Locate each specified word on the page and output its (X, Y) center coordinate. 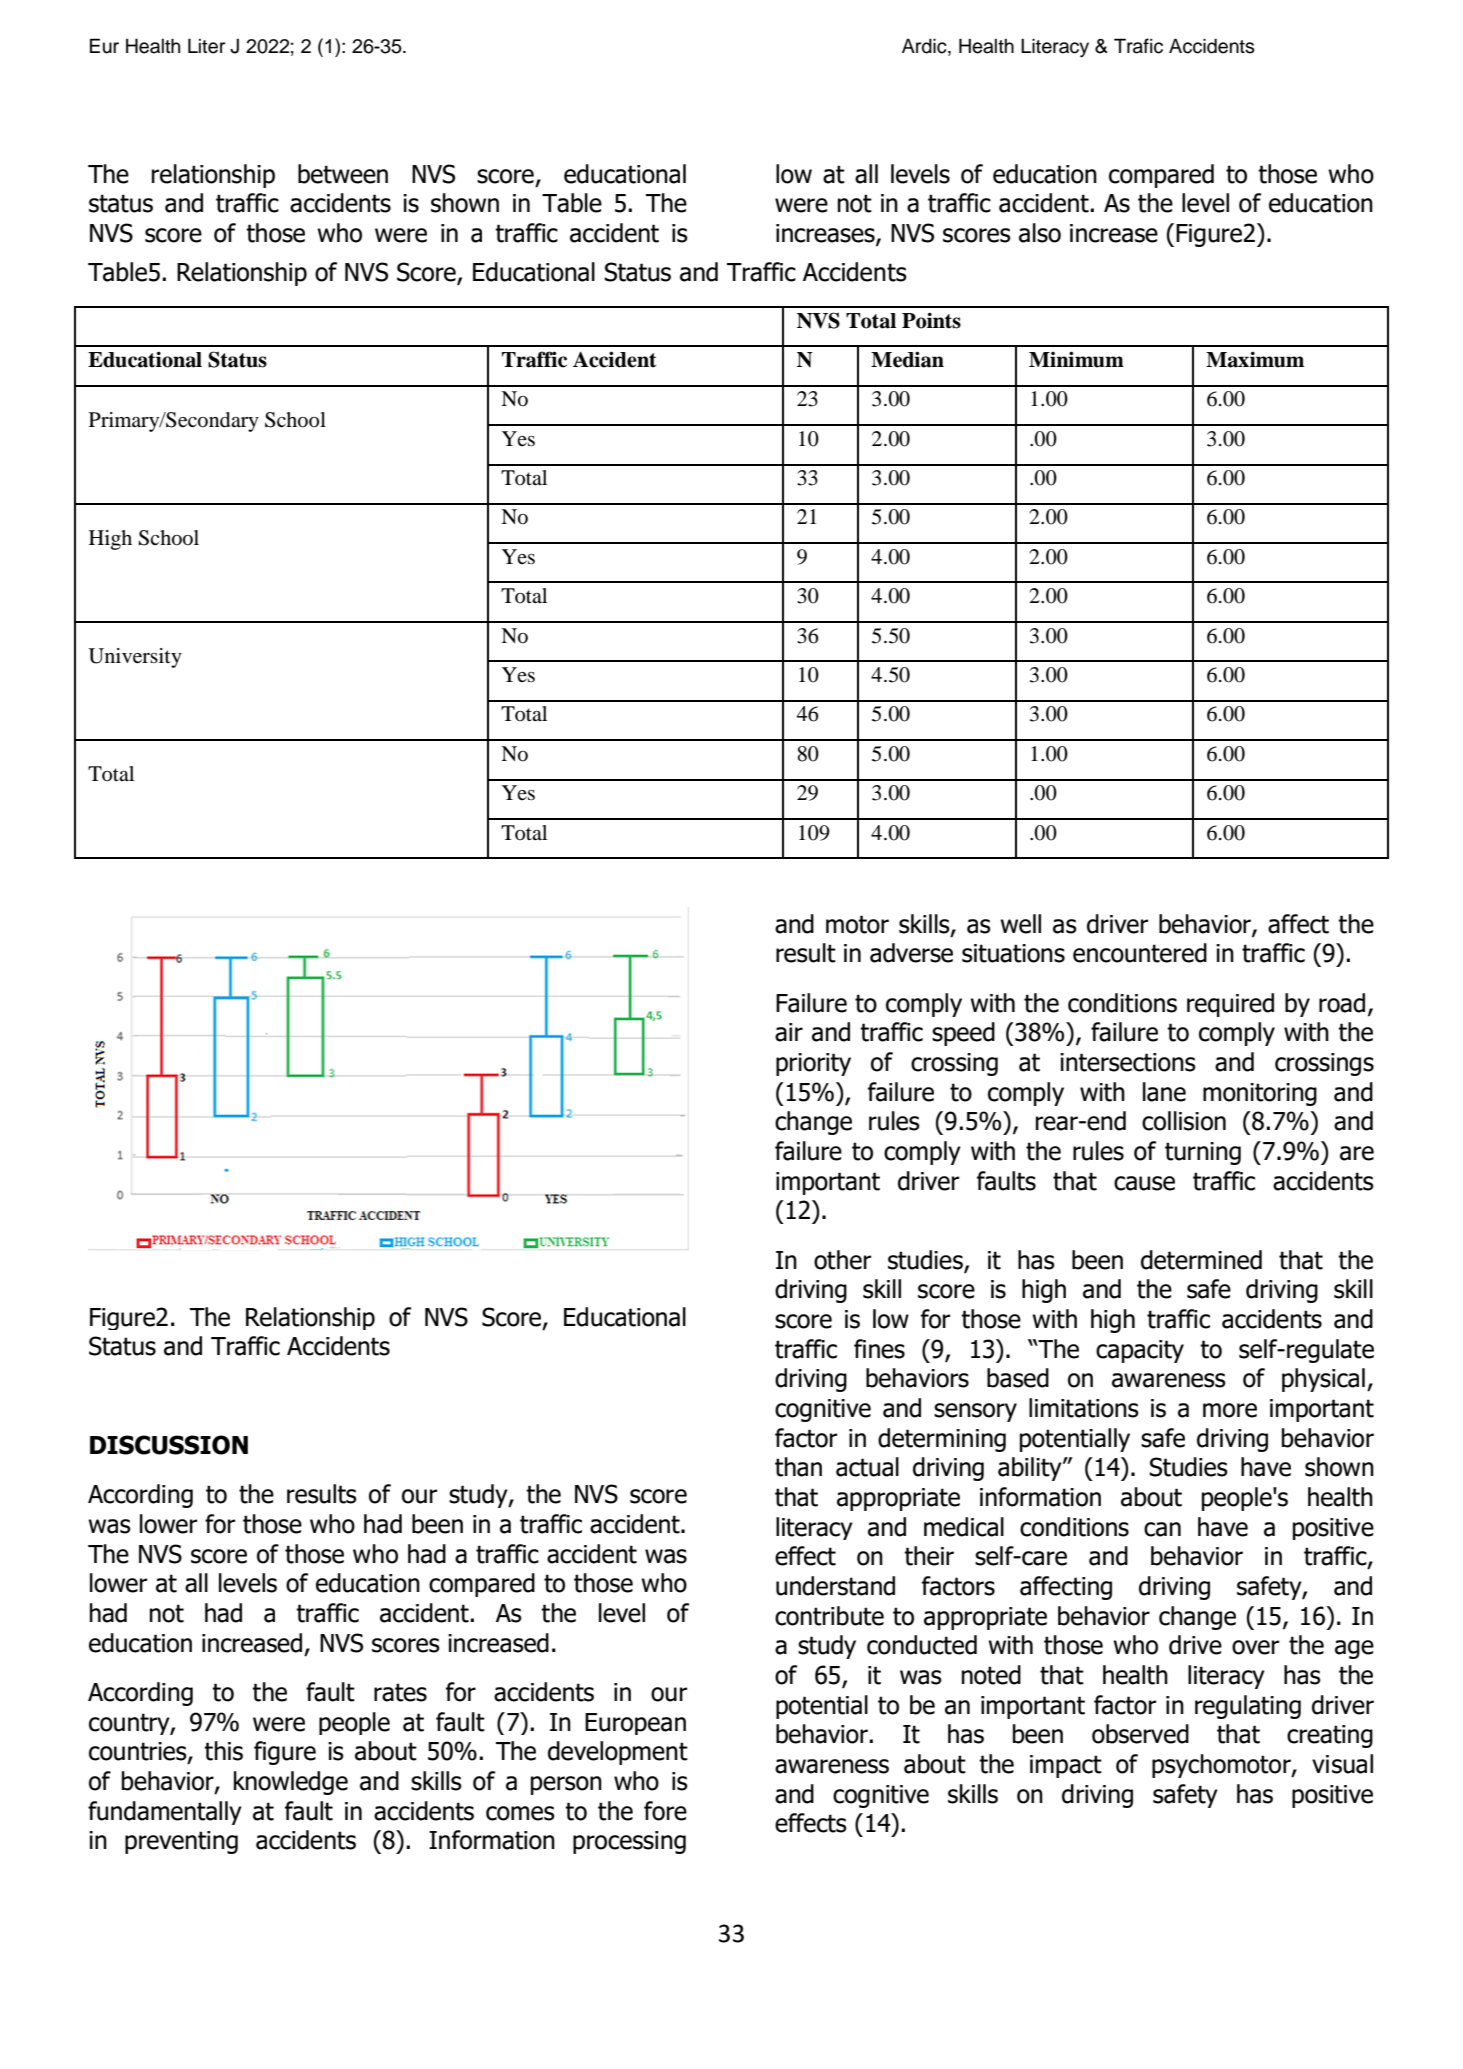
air (789, 1032)
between (343, 174)
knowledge (291, 1783)
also (1040, 233)
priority (813, 1064)
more (1230, 1410)
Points (931, 320)
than (798, 1467)
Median (907, 359)
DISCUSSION (169, 1445)
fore (665, 1811)
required (1230, 1005)
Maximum (1255, 359)
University (135, 658)
